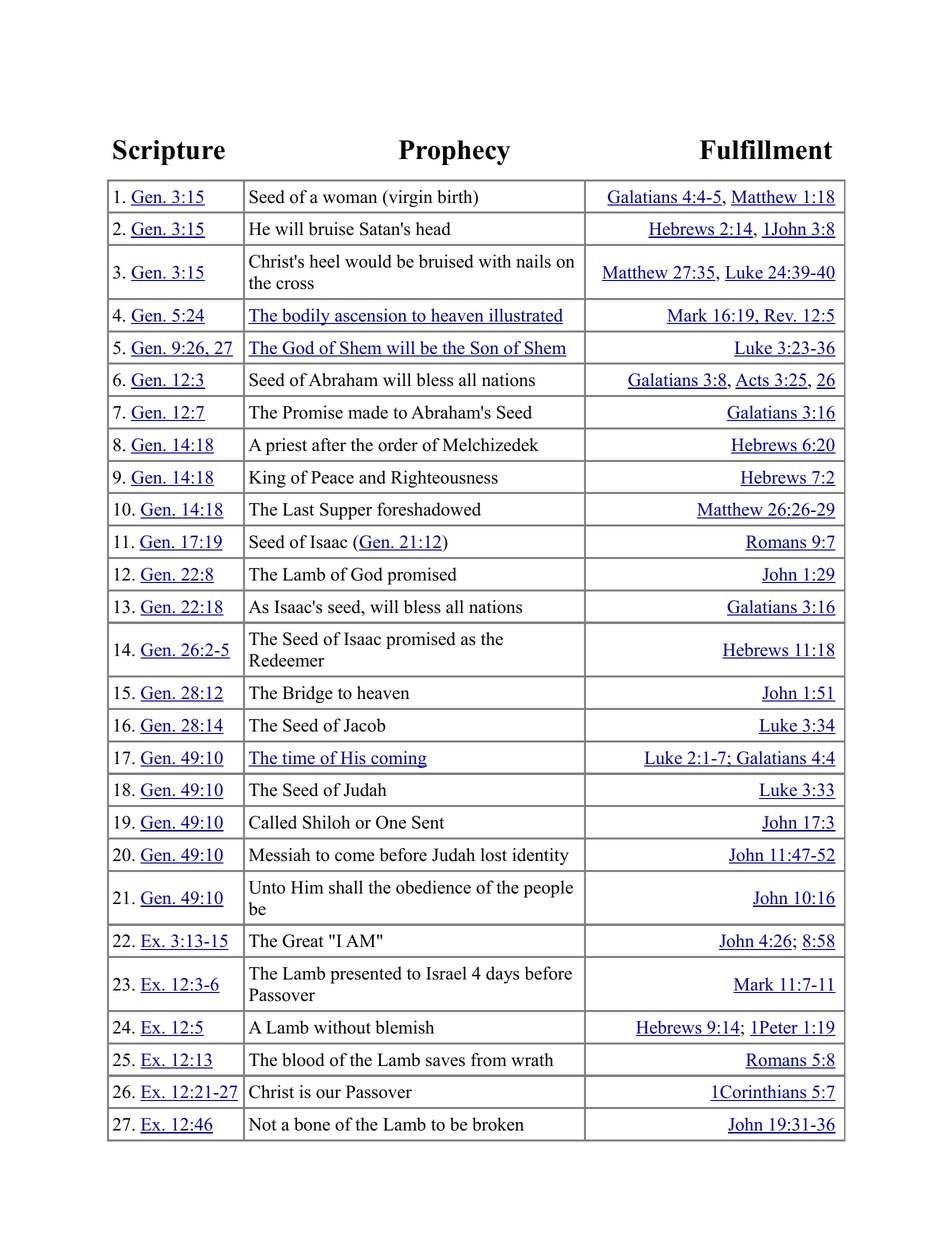  I want to click on coming, so click(398, 759).
